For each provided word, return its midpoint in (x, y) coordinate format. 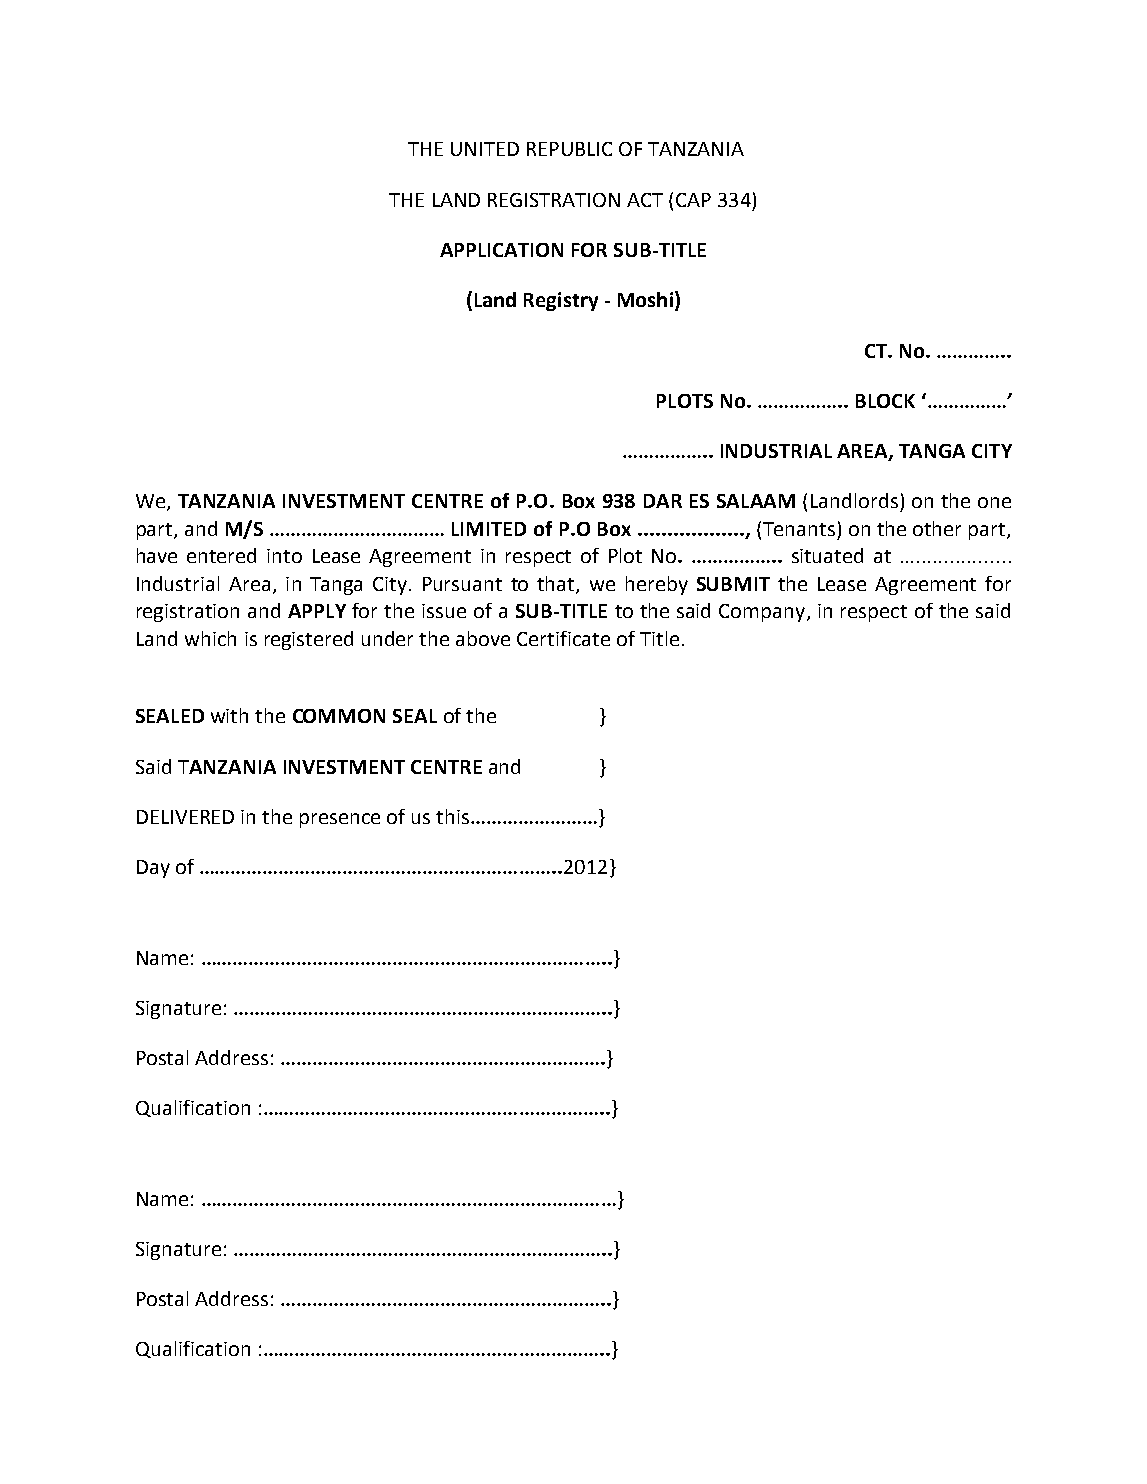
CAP (693, 200)
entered (221, 555)
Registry (561, 301)
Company (763, 613)
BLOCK (885, 401)
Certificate (563, 638)
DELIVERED (185, 817)
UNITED (485, 149)
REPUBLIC (569, 149)
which (210, 638)
